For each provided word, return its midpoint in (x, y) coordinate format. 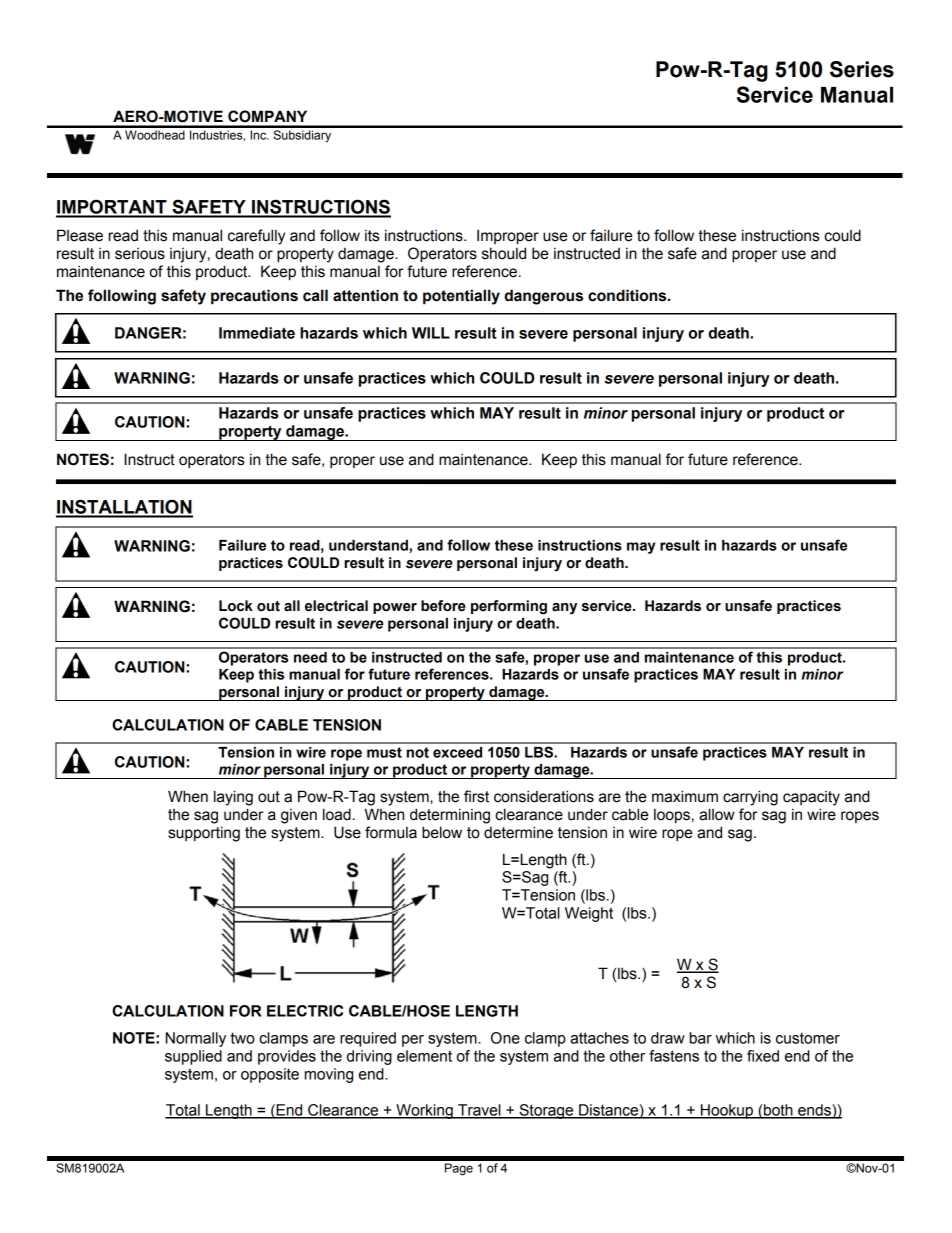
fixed (763, 1056)
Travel (479, 1111)
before (443, 606)
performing (509, 607)
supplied (193, 1057)
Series (862, 69)
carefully (256, 237)
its (372, 236)
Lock (236, 606)
